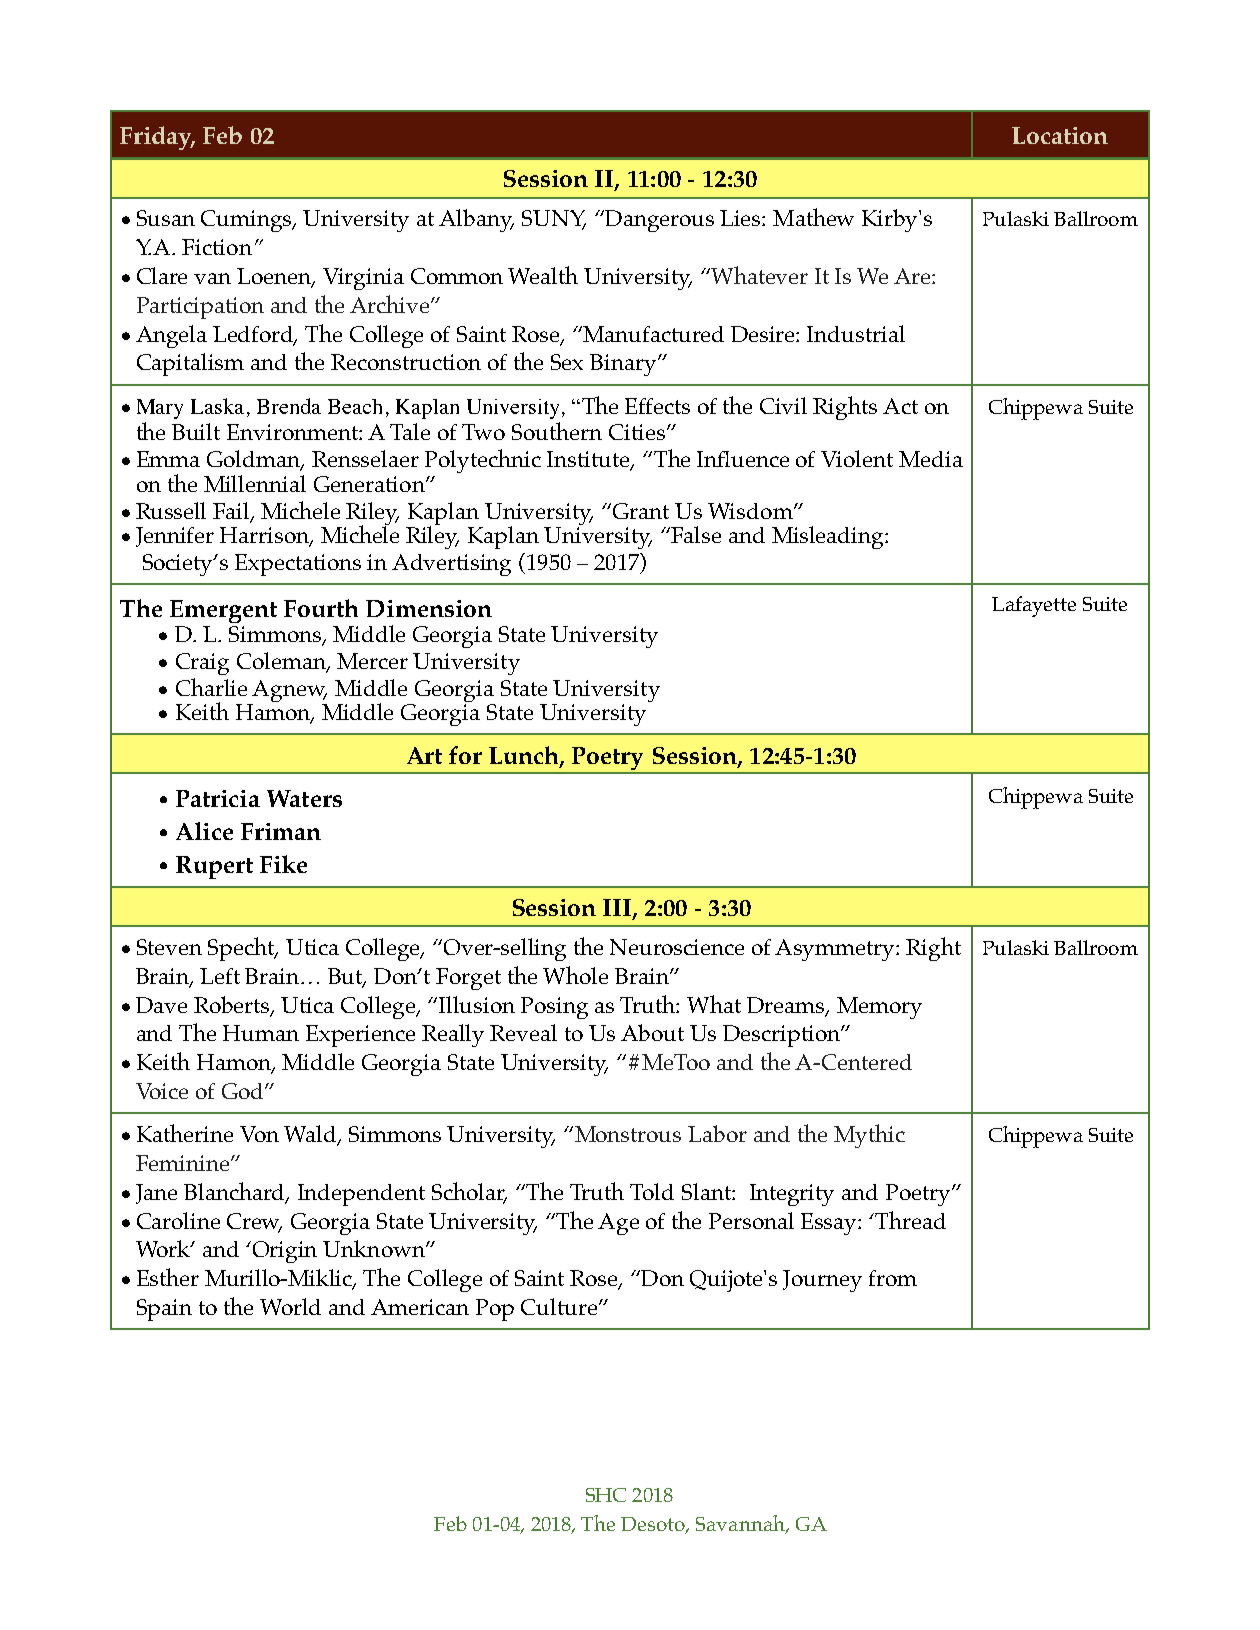  What do you see at coordinates (290, 1306) in the page?
I see `World` at bounding box center [290, 1306].
